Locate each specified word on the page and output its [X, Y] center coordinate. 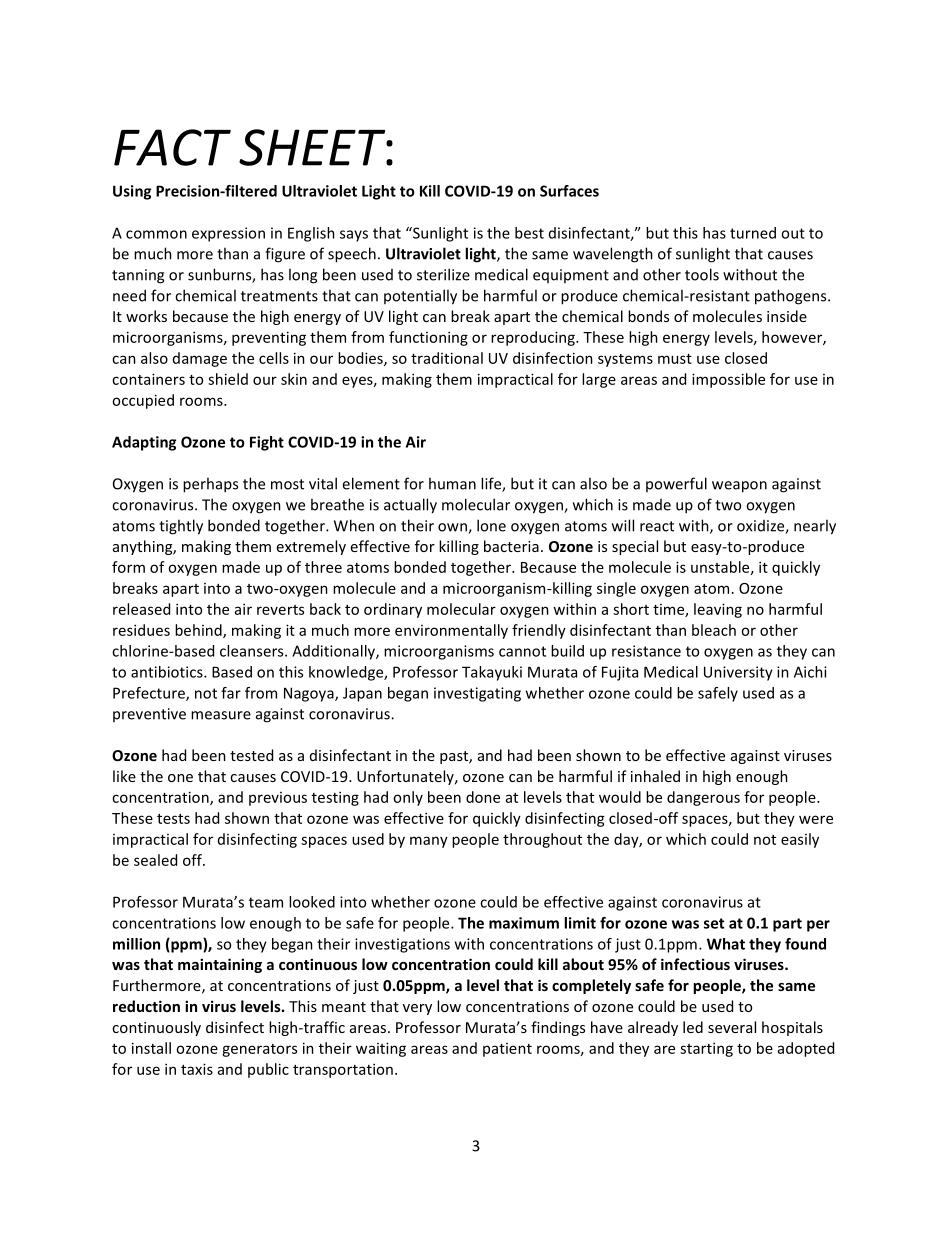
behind [199, 631]
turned [753, 233]
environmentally [451, 631]
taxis [197, 1069]
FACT [172, 147]
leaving [718, 610]
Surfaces [569, 191]
